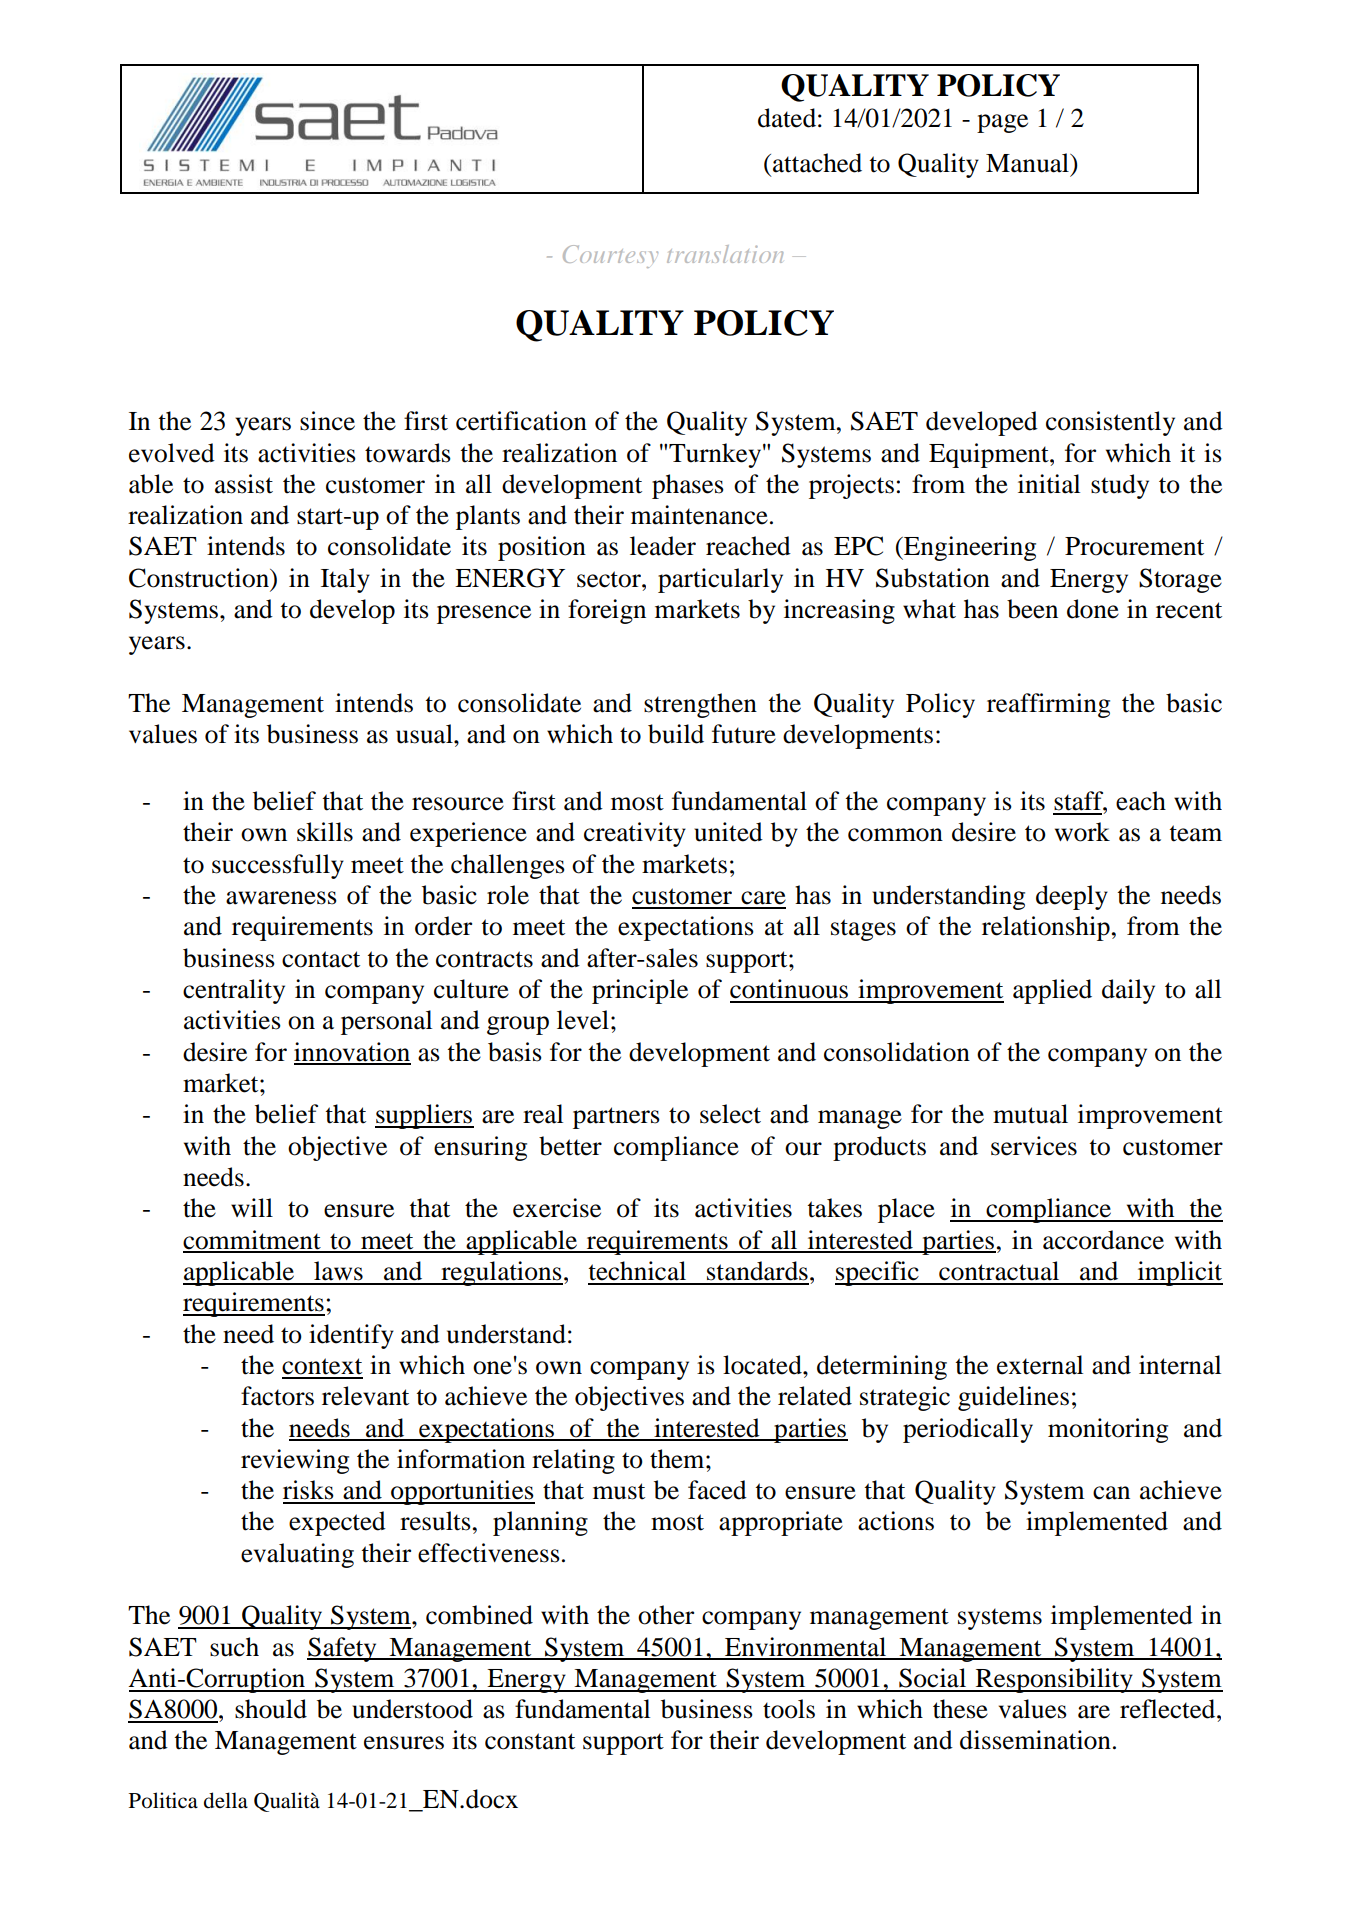  I want to click on translation, so click(725, 254).
